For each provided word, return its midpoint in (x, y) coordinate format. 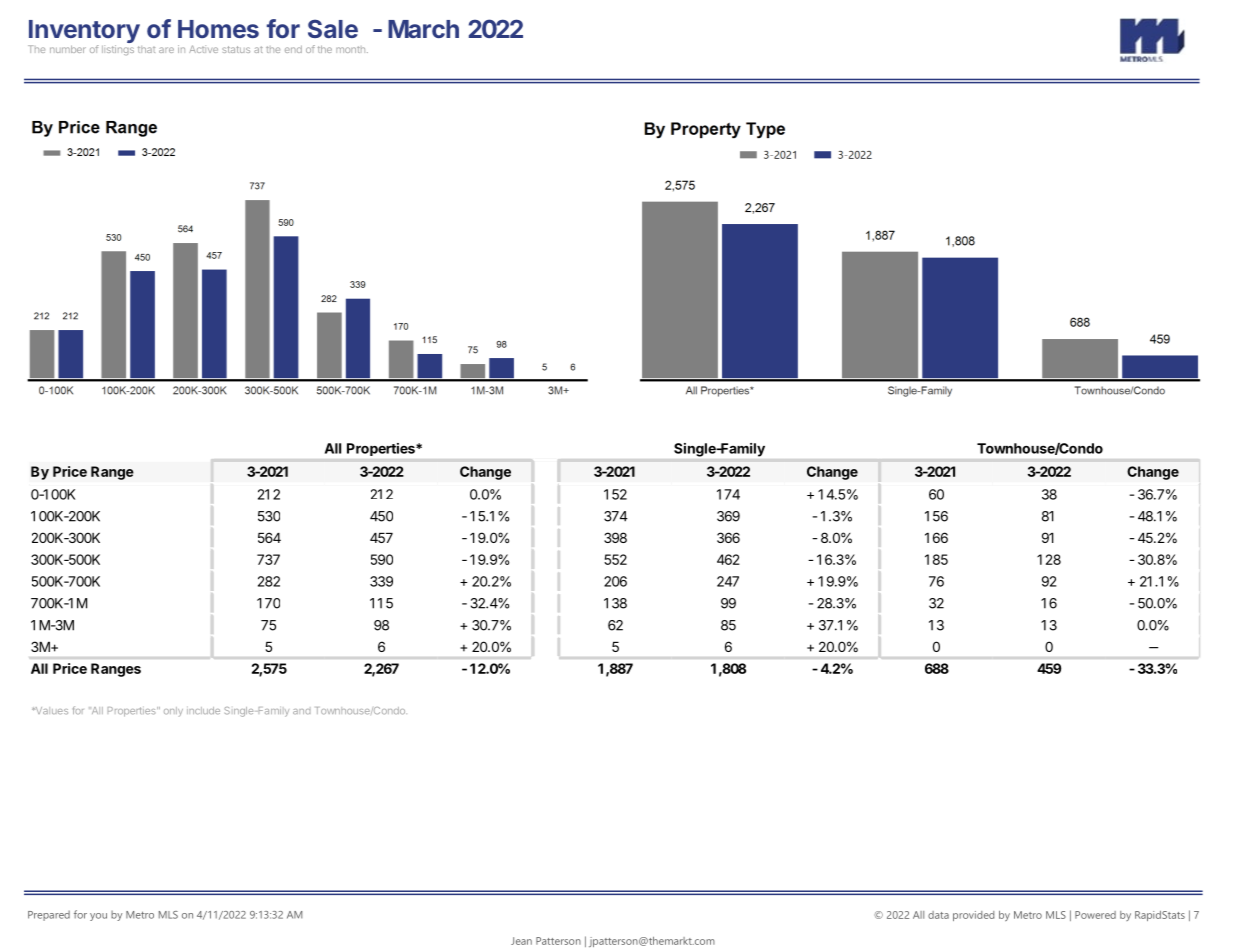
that (146, 49)
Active (203, 49)
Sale (333, 28)
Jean (521, 941)
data (938, 915)
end (293, 49)
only (173, 712)
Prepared (49, 915)
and (302, 710)
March (423, 29)
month (352, 49)
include (203, 710)
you (98, 917)
